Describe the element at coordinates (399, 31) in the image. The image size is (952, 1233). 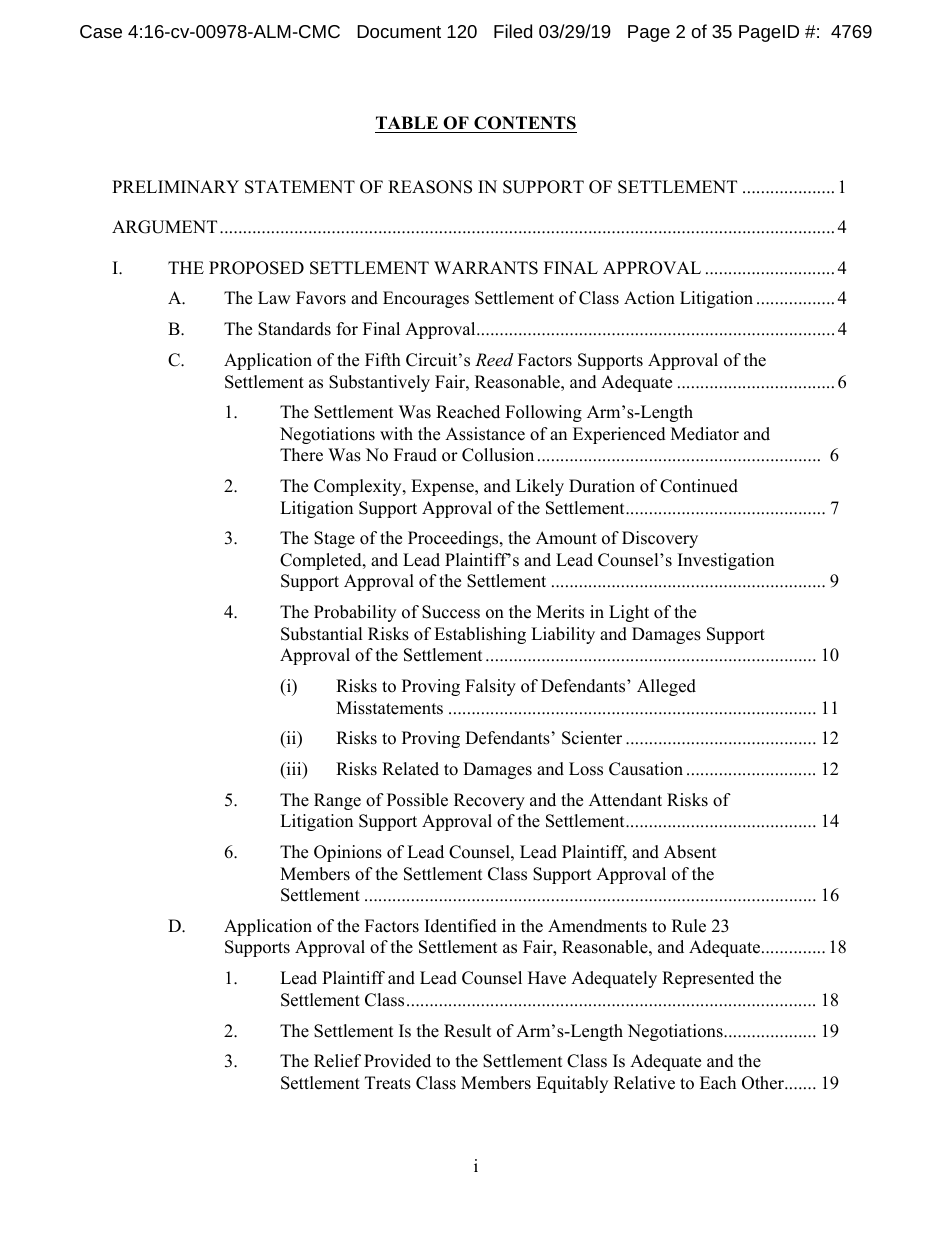
I see `Document` at that location.
